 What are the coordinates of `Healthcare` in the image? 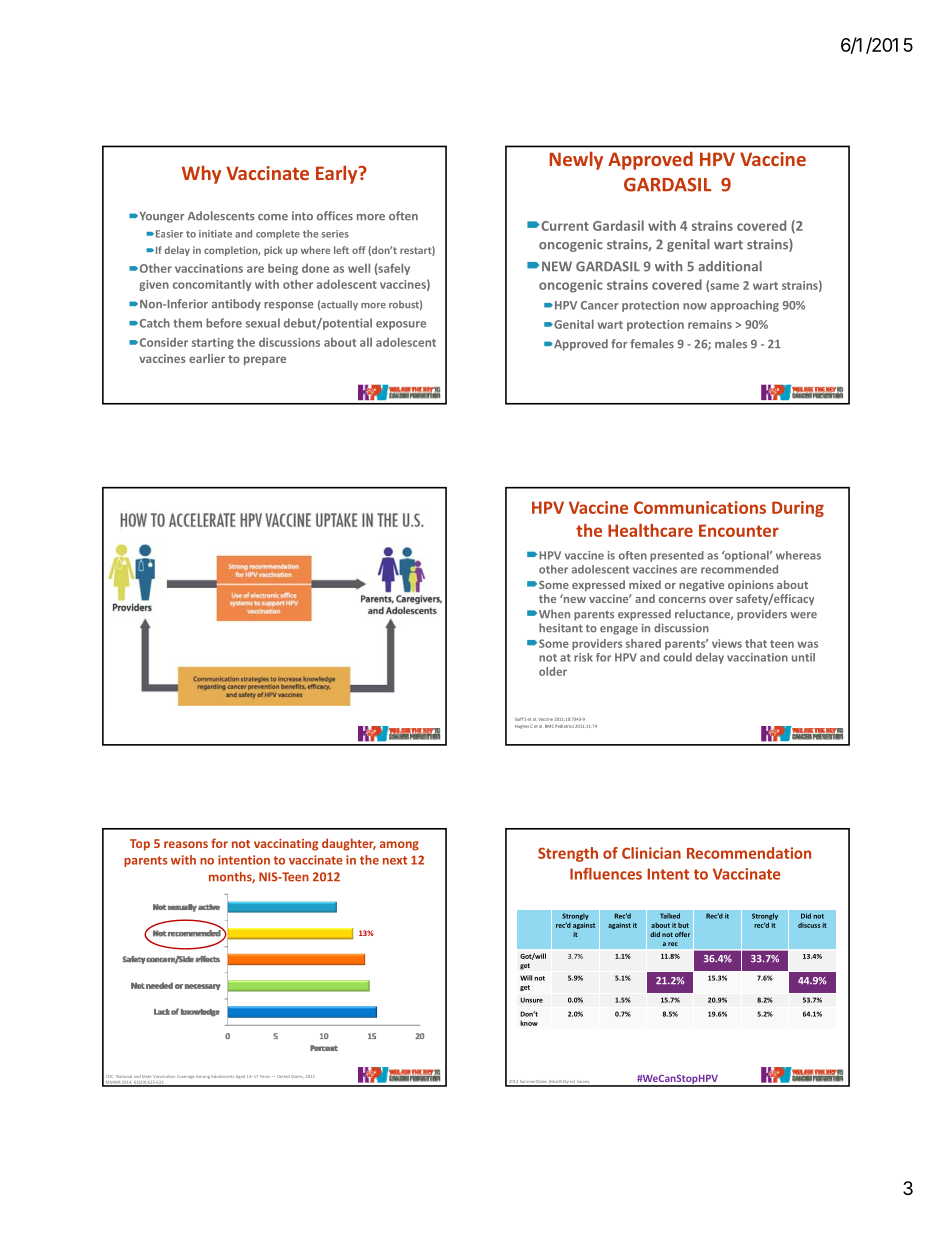 It's located at (650, 530).
